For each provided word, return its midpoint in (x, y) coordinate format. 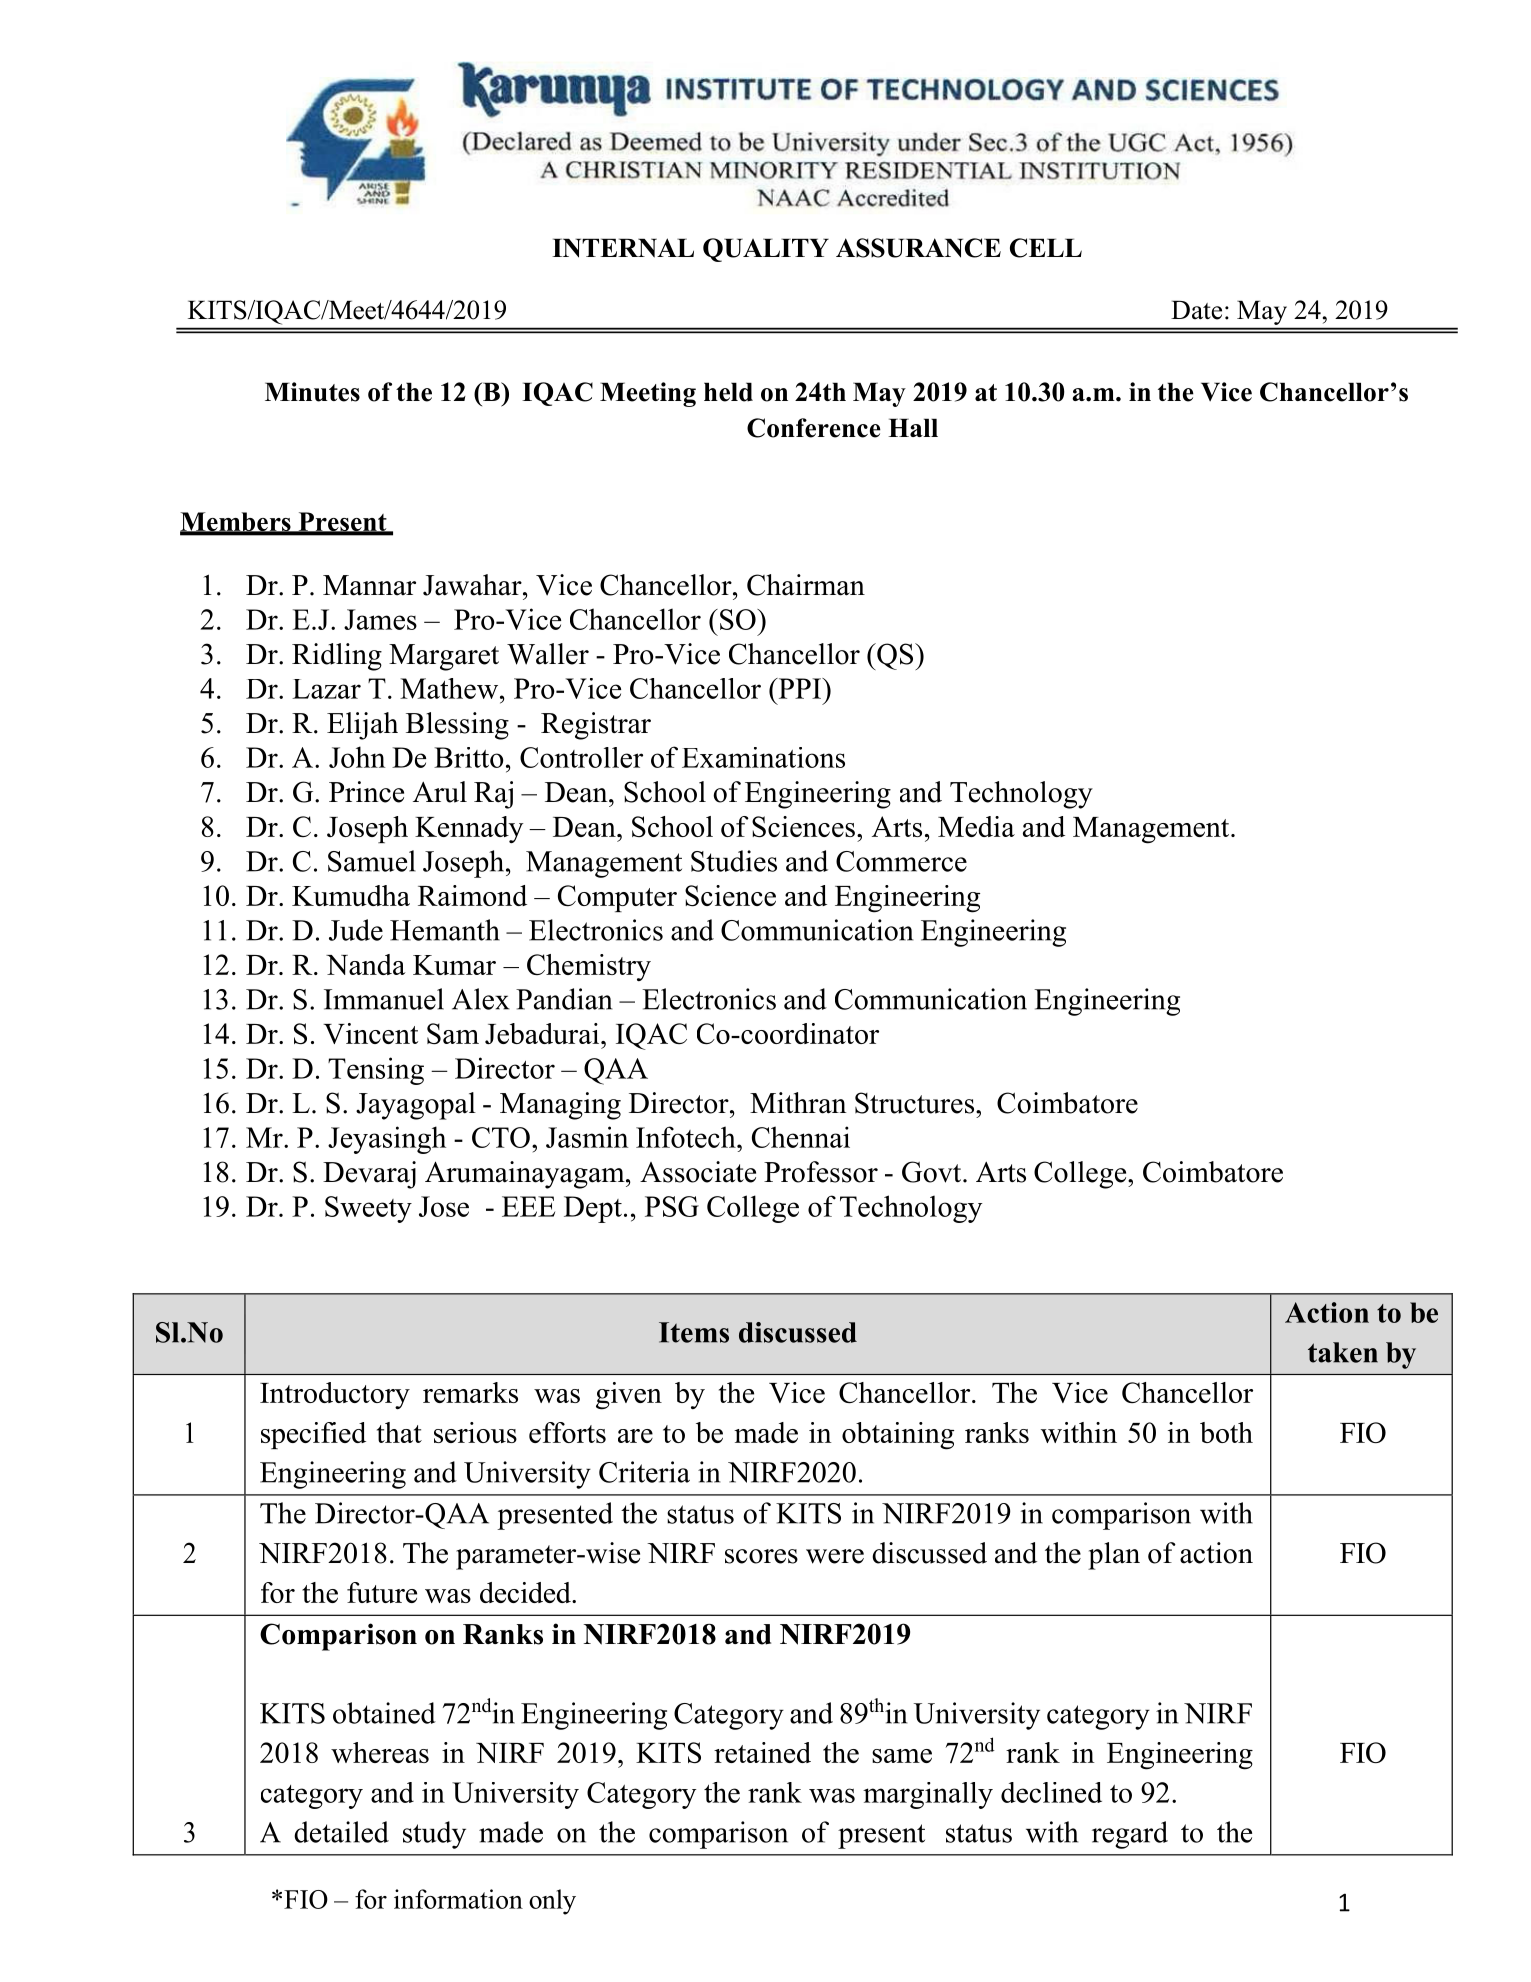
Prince (366, 792)
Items (694, 1332)
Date (1196, 310)
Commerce (901, 861)
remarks (470, 1392)
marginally (928, 1795)
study (434, 1835)
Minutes (312, 392)
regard (1130, 1835)
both (1226, 1432)
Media (976, 826)
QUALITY (766, 250)
